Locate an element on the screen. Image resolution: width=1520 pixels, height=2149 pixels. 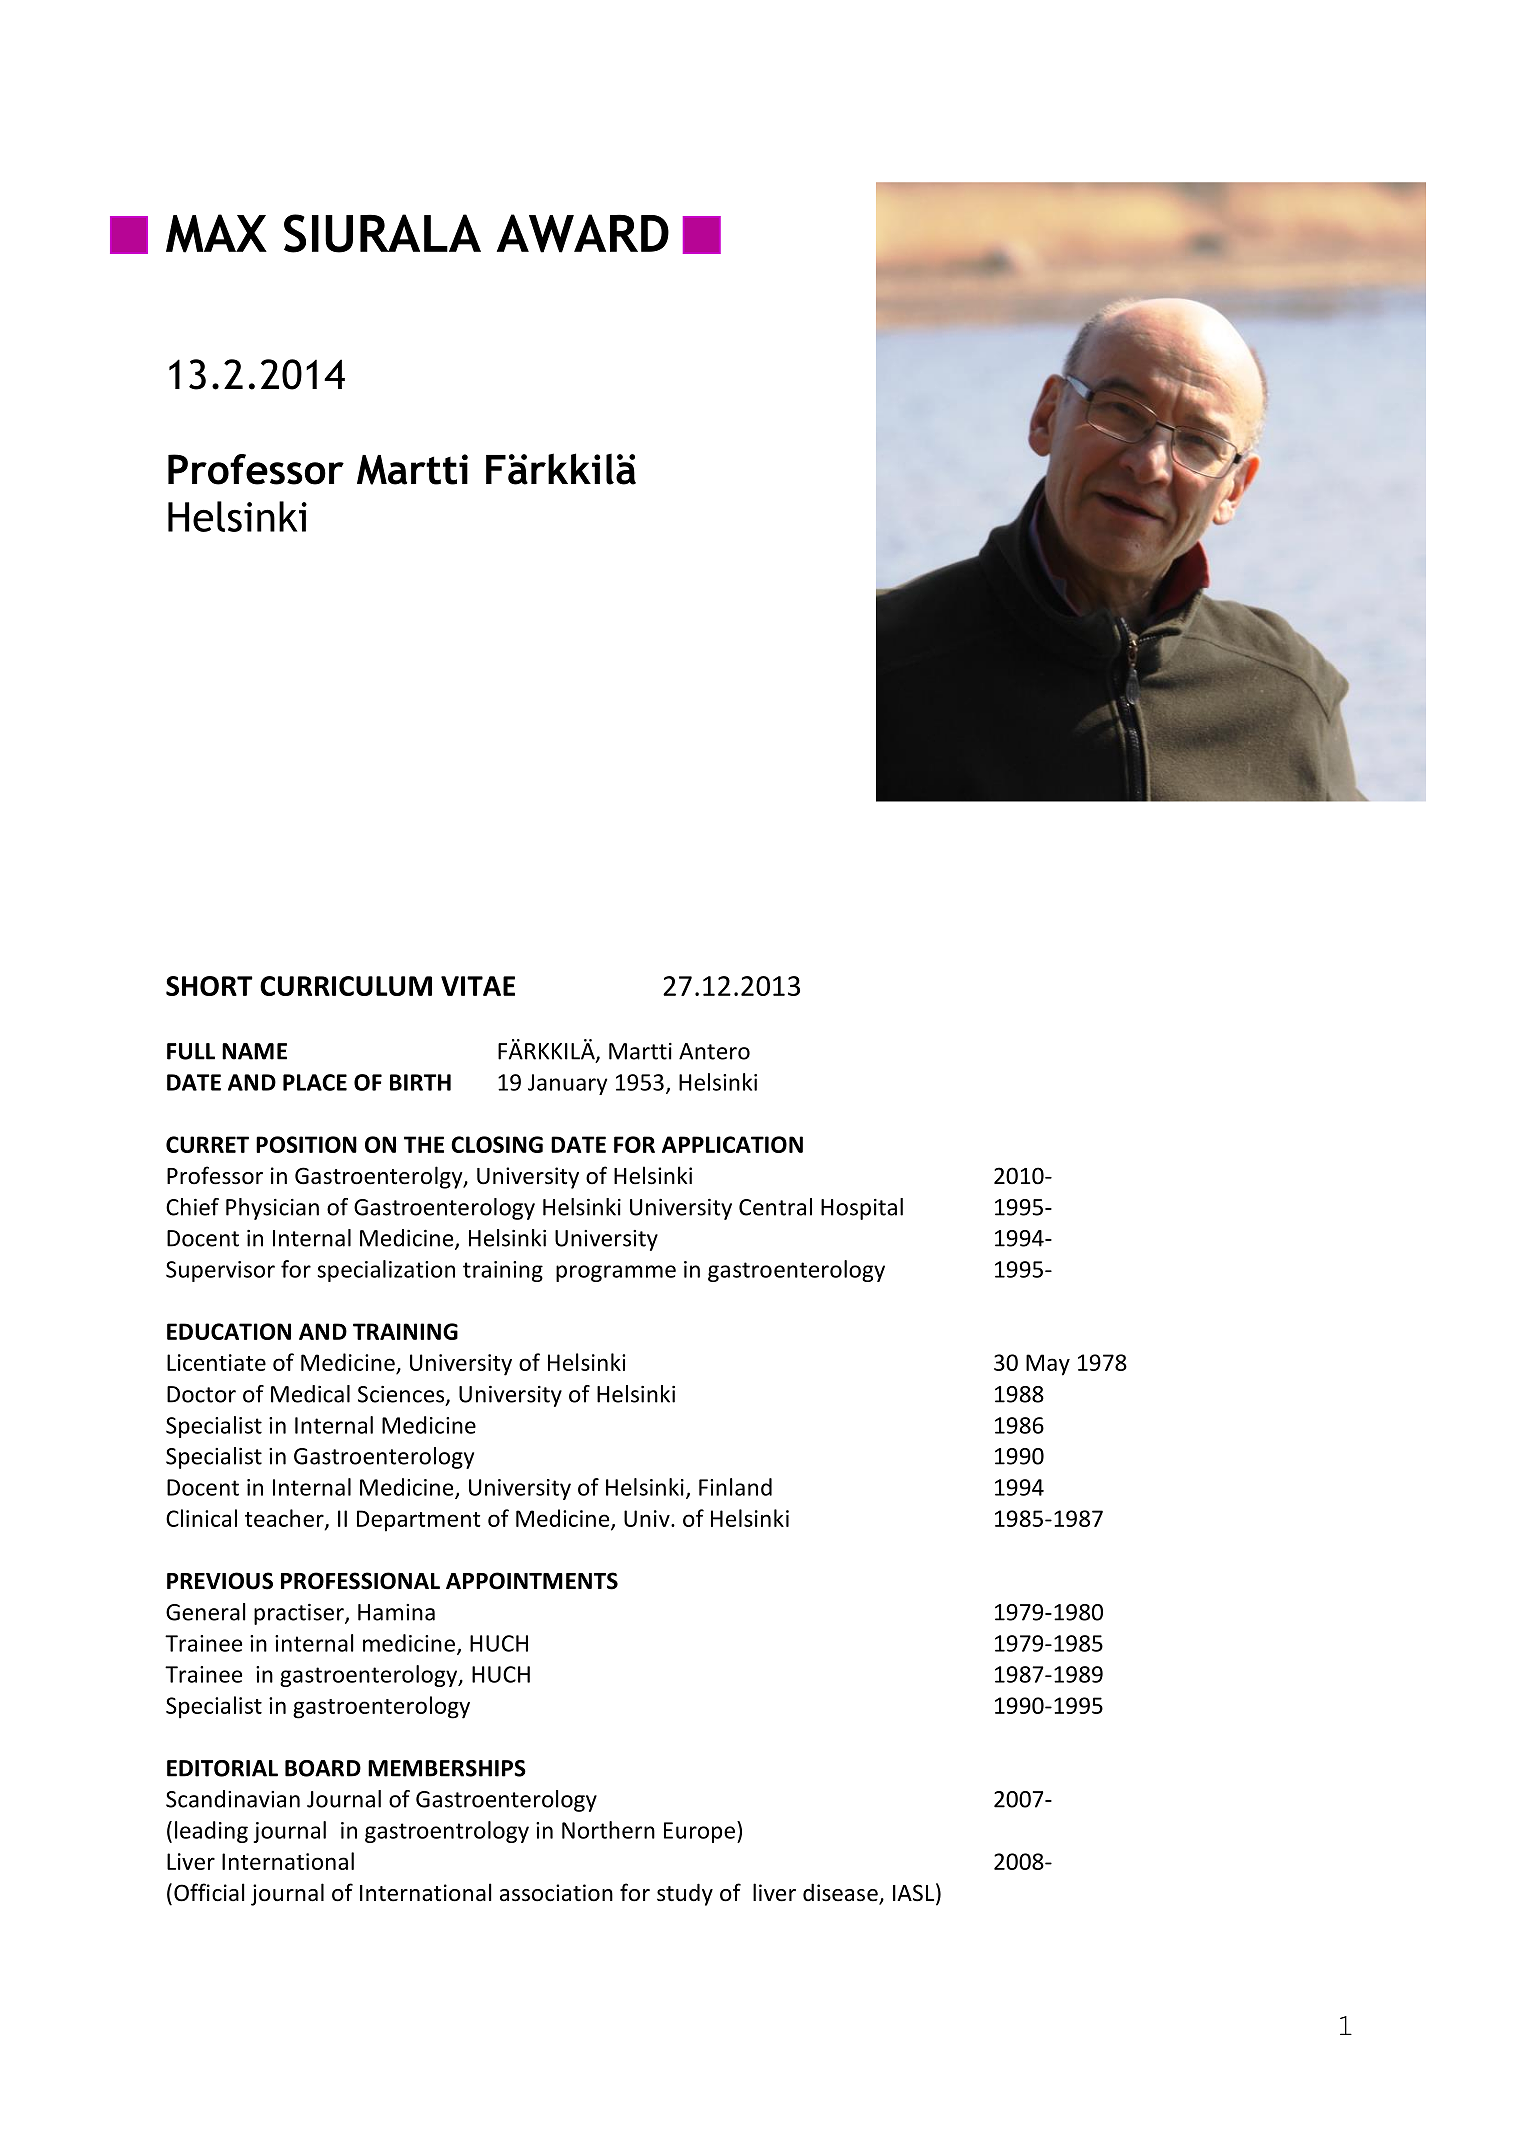
Scandinavian is located at coordinates (233, 1799).
